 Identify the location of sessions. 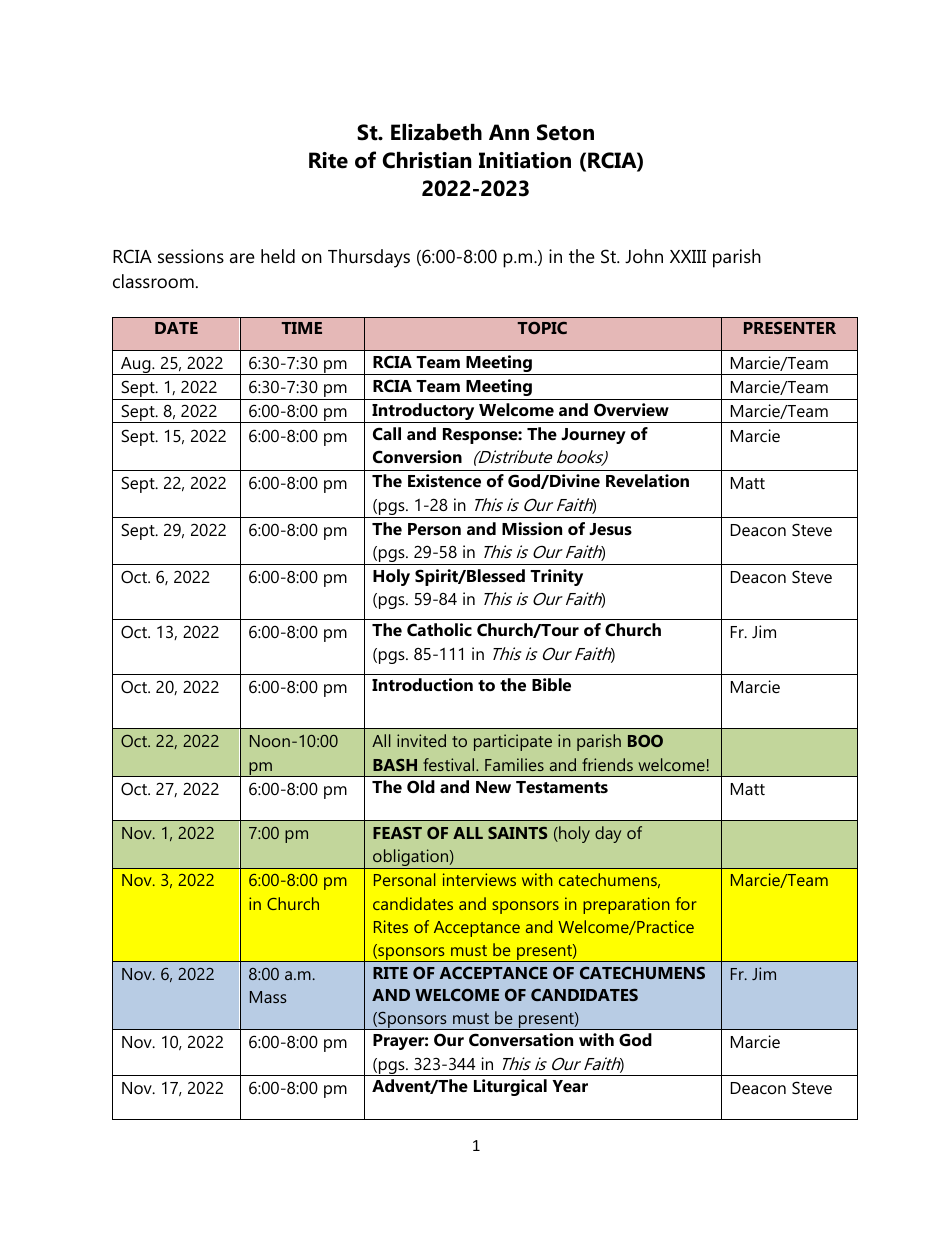
(191, 256).
